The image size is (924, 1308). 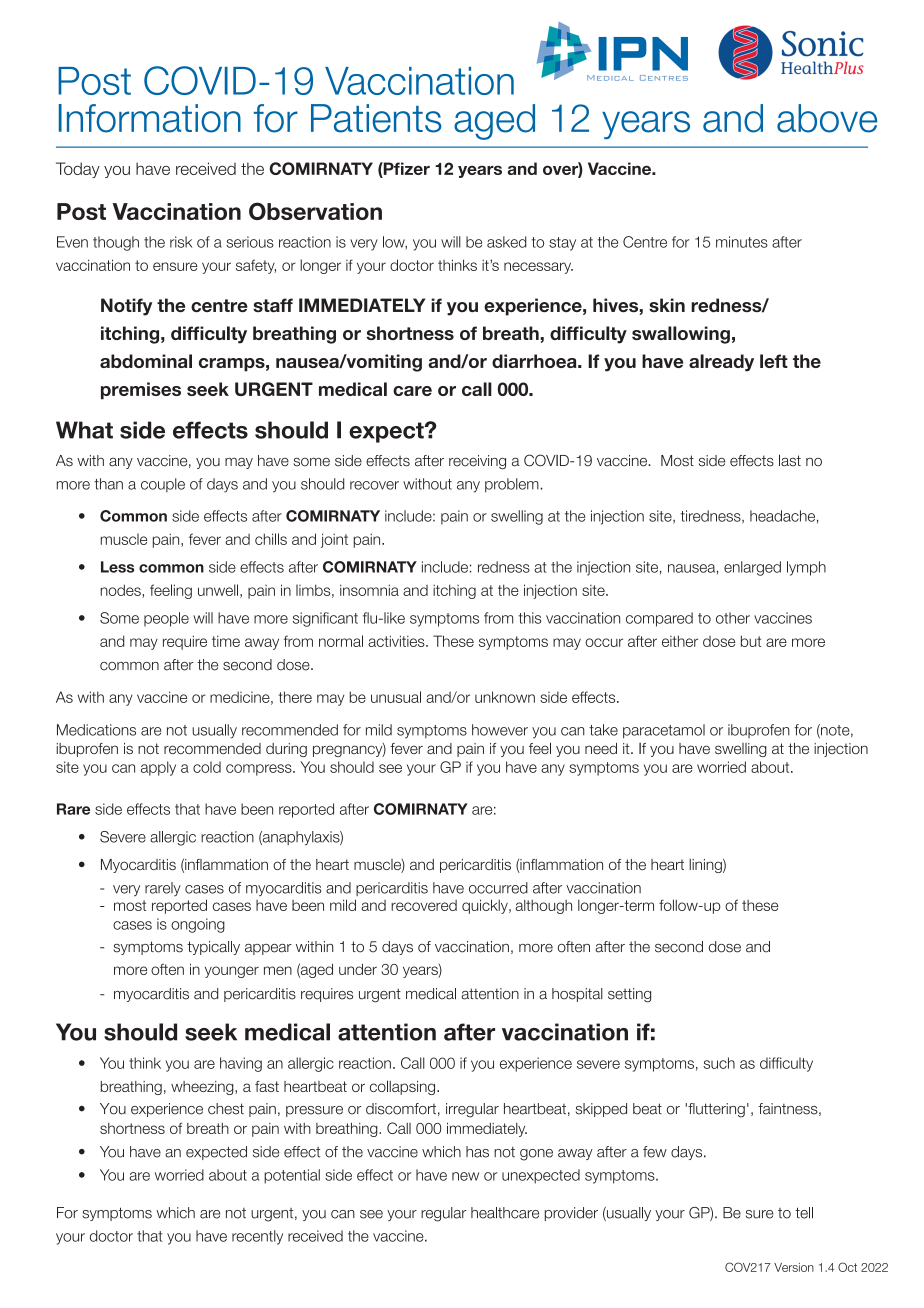 What do you see at coordinates (150, 118) in the screenshot?
I see `Information` at bounding box center [150, 118].
